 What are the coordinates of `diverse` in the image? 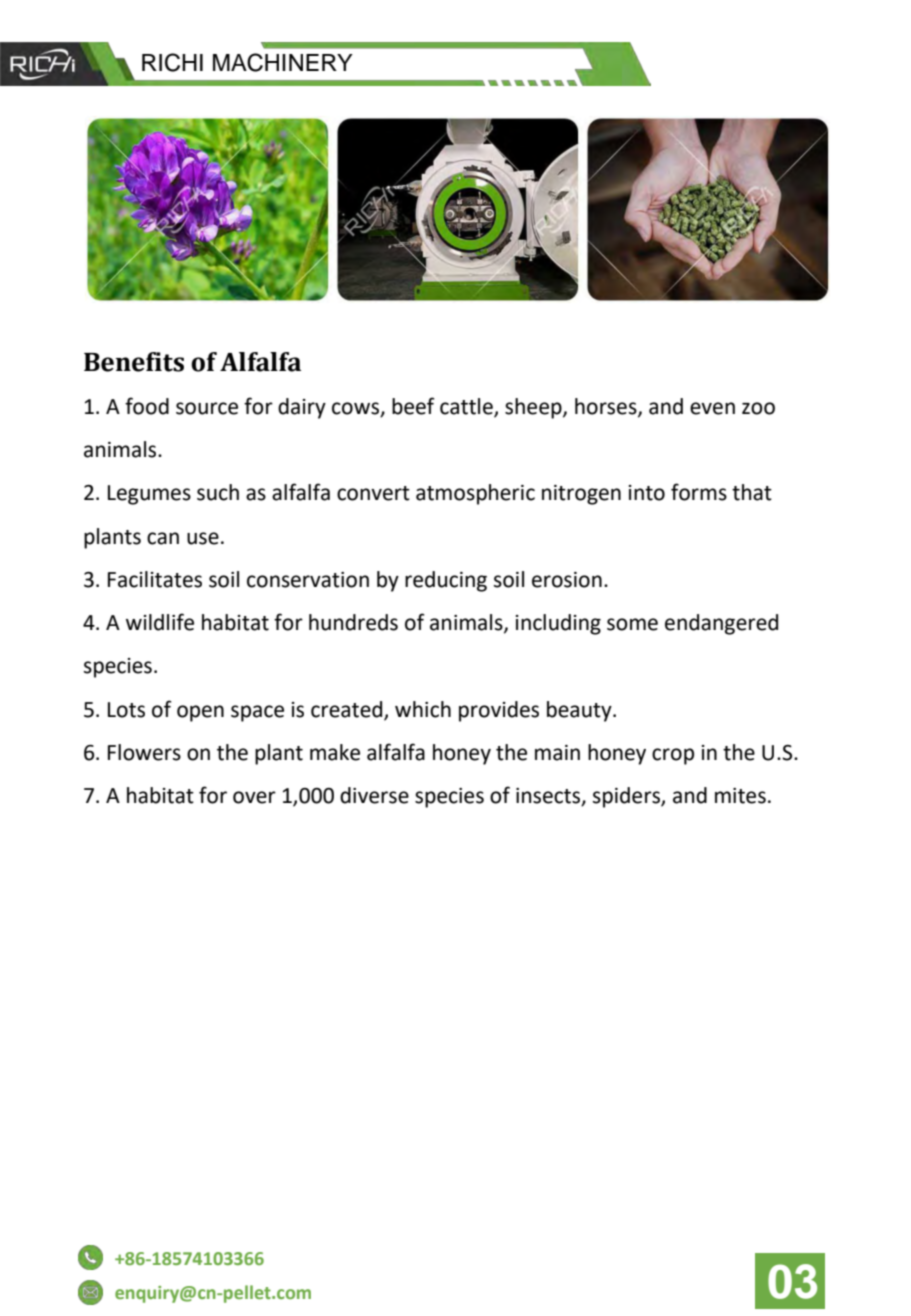 It's located at (374, 795).
